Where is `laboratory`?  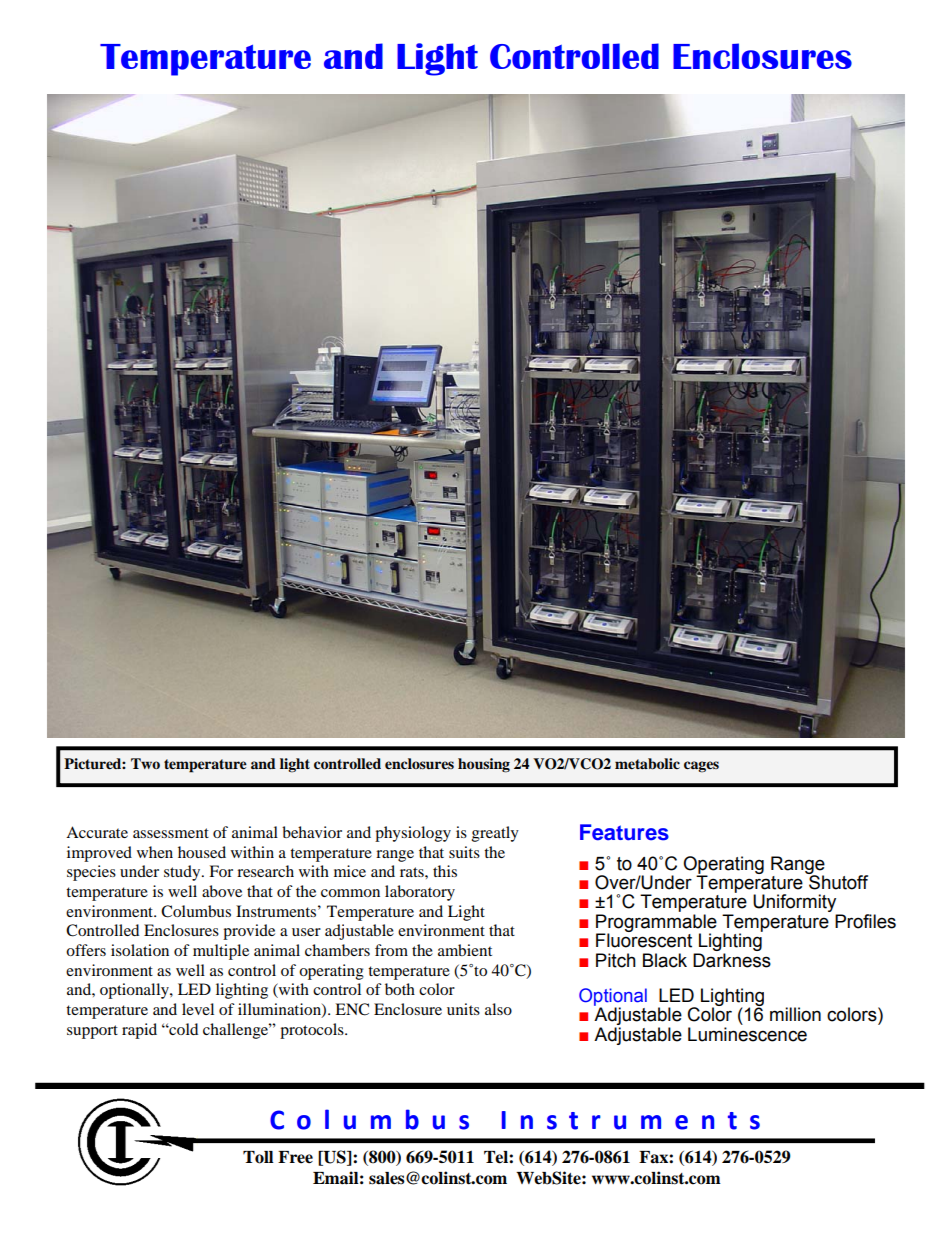 laboratory is located at coordinates (420, 893).
